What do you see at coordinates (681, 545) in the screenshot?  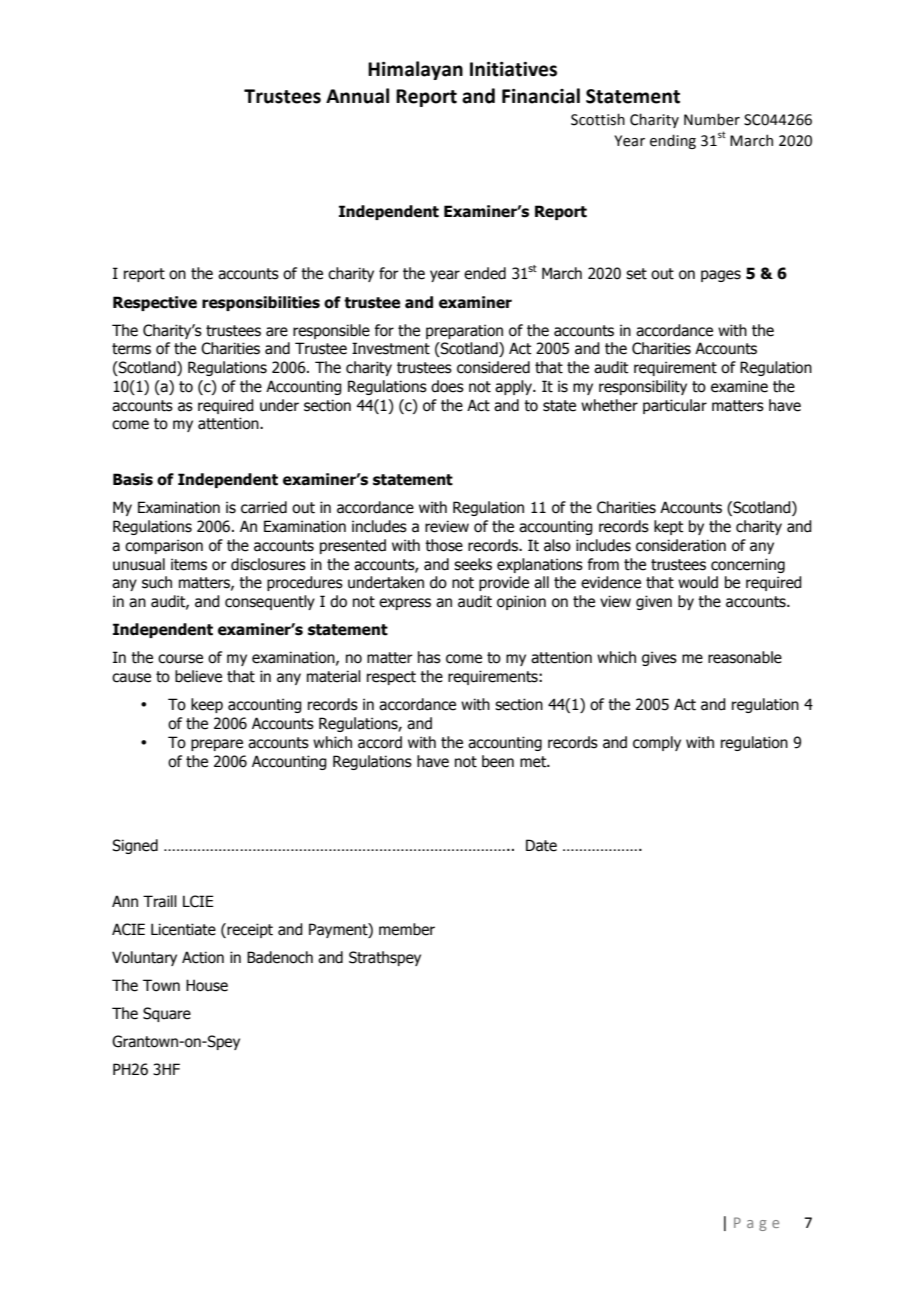 I see `consideration` at bounding box center [681, 545].
